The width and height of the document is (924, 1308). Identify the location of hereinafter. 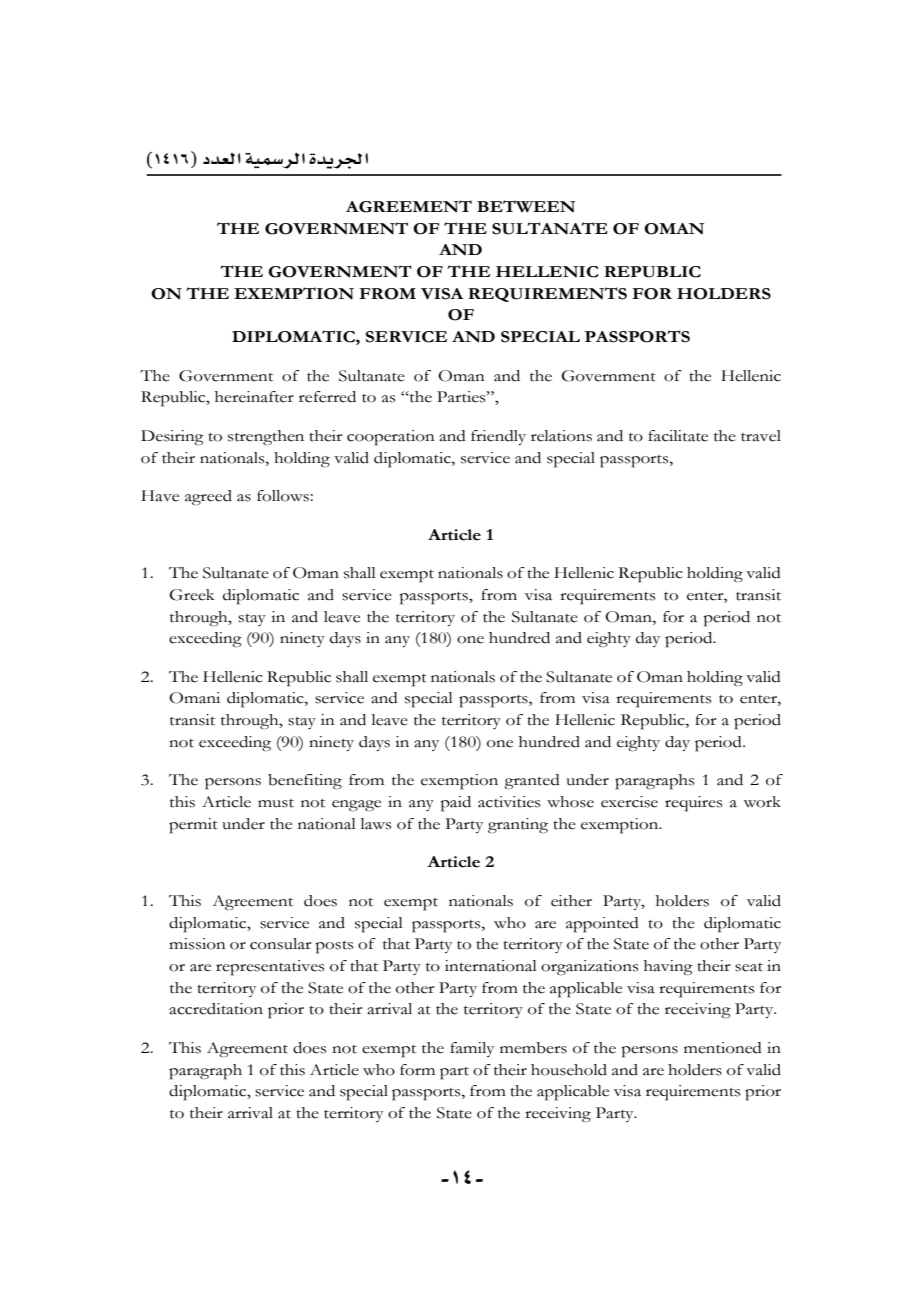
(254, 397).
